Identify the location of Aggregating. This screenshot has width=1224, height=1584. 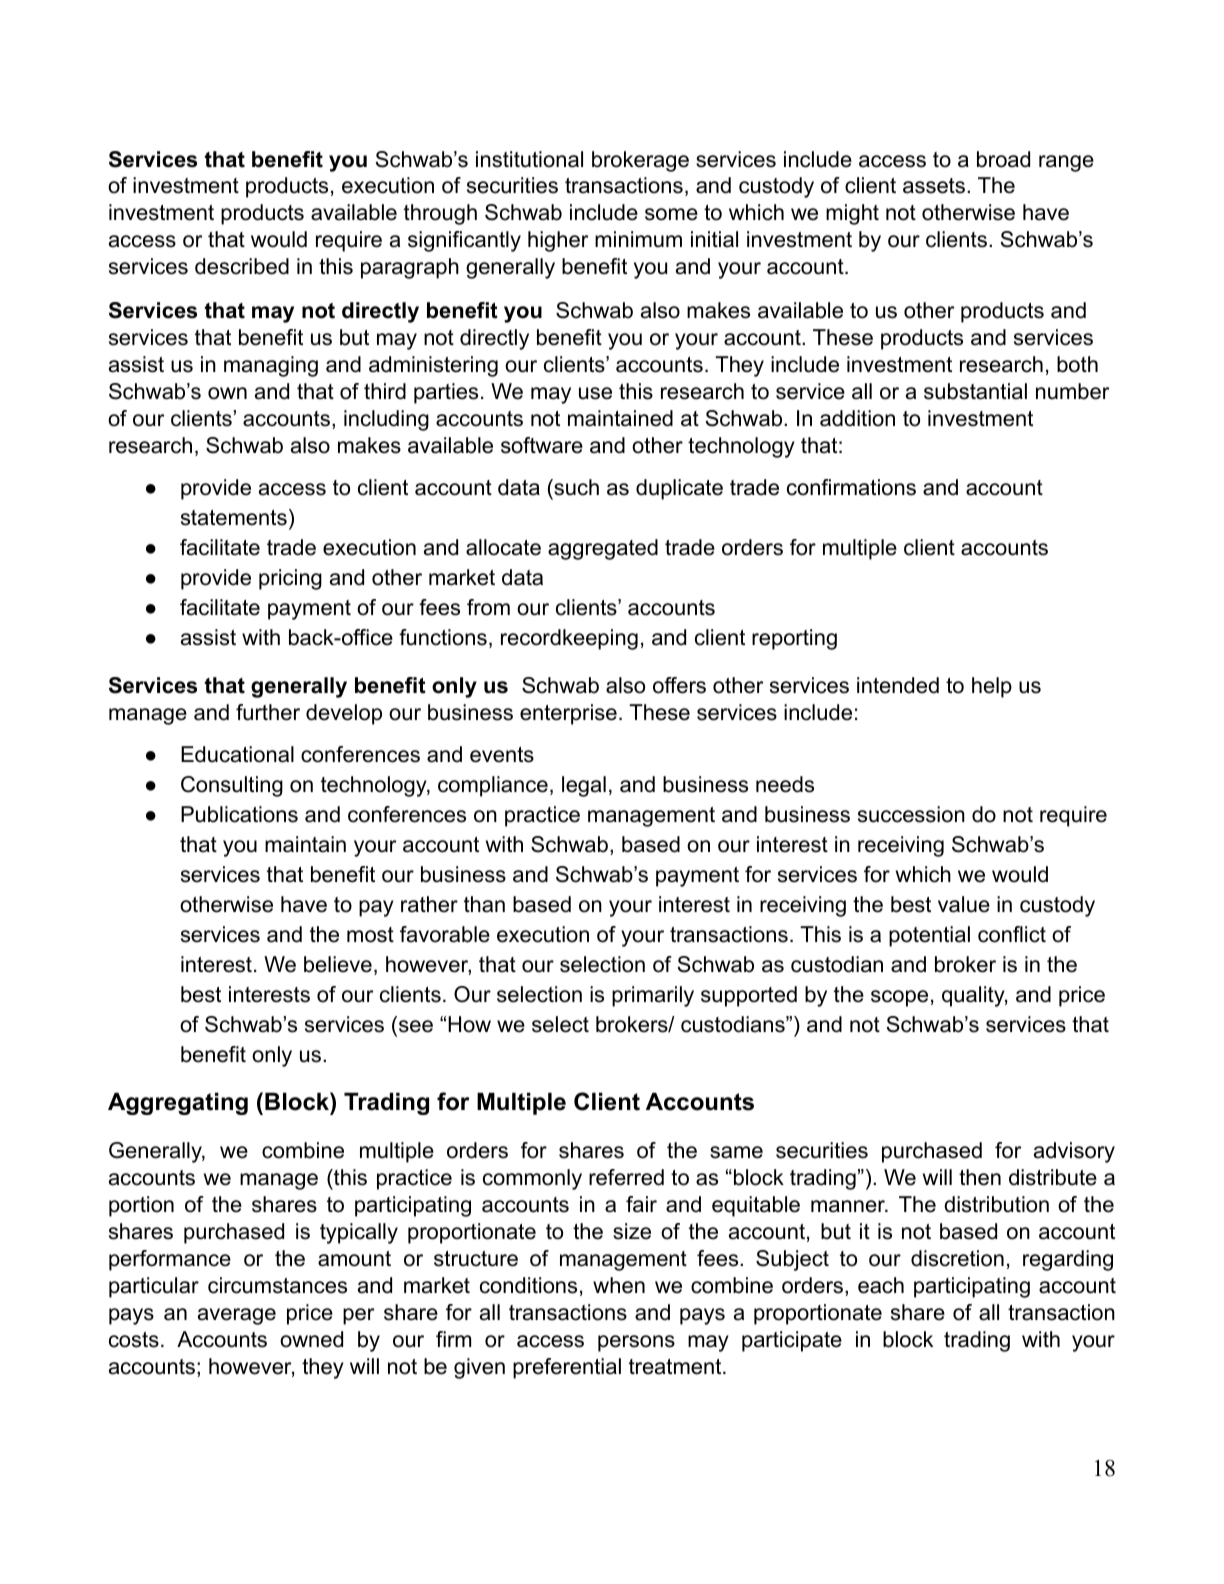
(178, 1104).
